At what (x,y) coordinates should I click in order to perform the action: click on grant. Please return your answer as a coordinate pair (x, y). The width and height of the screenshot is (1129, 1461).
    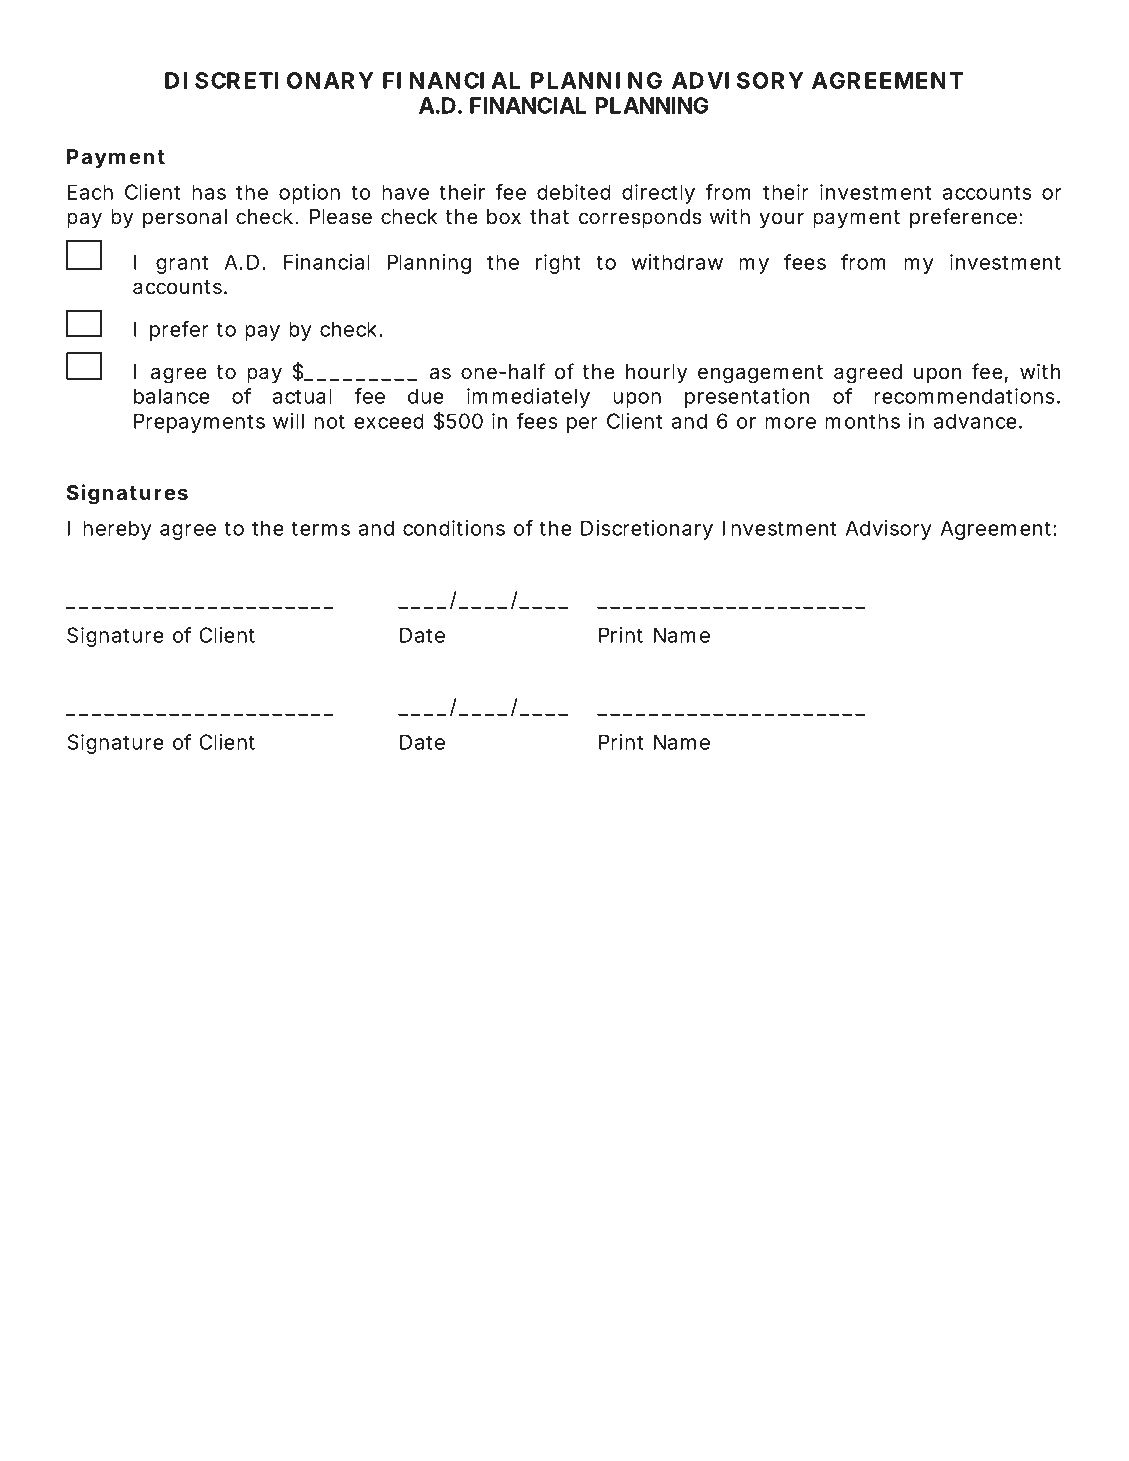
    Looking at the image, I should click on (182, 264).
